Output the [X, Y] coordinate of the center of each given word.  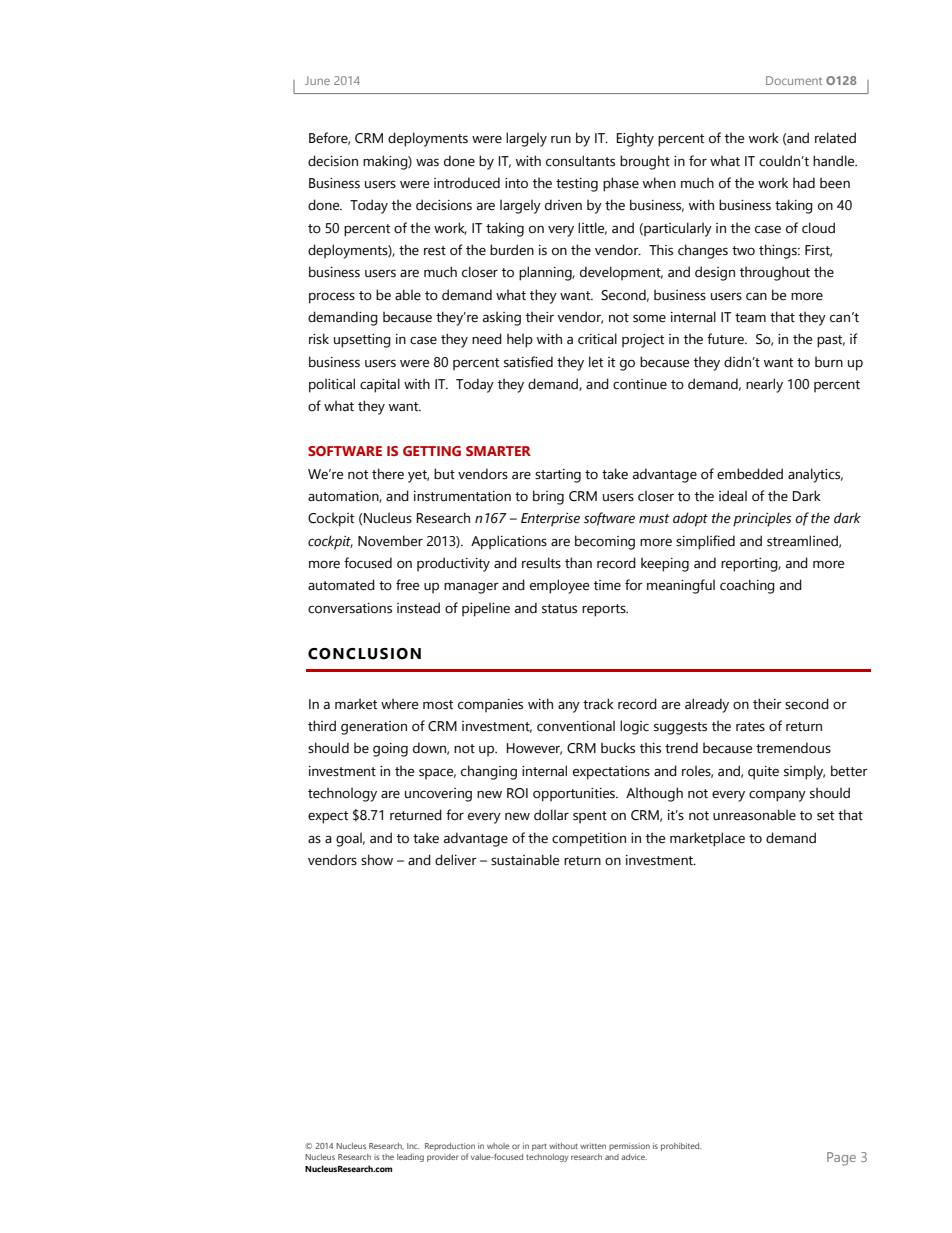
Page [841, 1159]
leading [410, 1158]
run [561, 140]
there [388, 474]
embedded [750, 474]
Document [794, 80]
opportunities [575, 795]
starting [558, 476]
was [427, 162]
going [390, 750]
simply [804, 772]
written [593, 1146]
